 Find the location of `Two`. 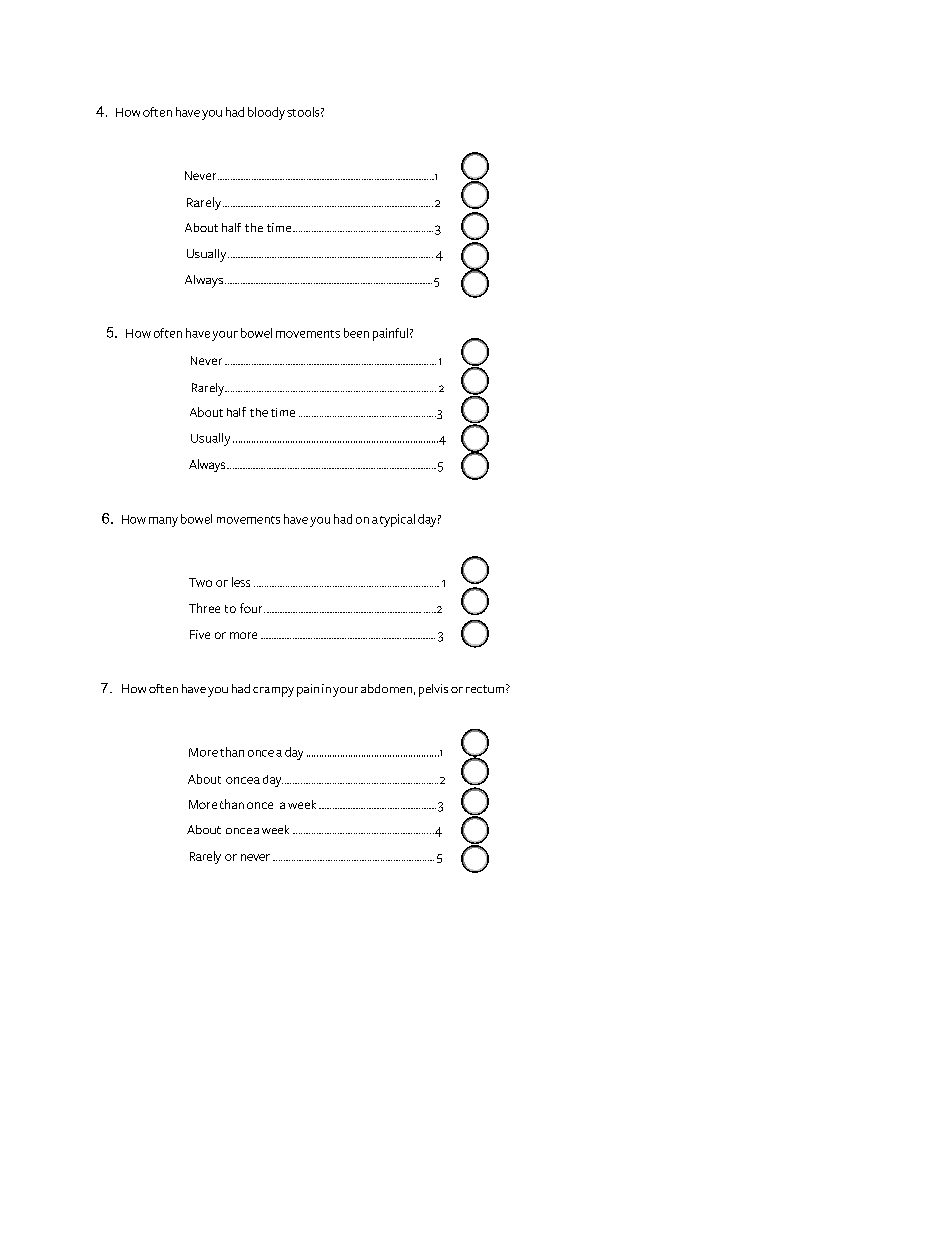

Two is located at coordinates (200, 582).
